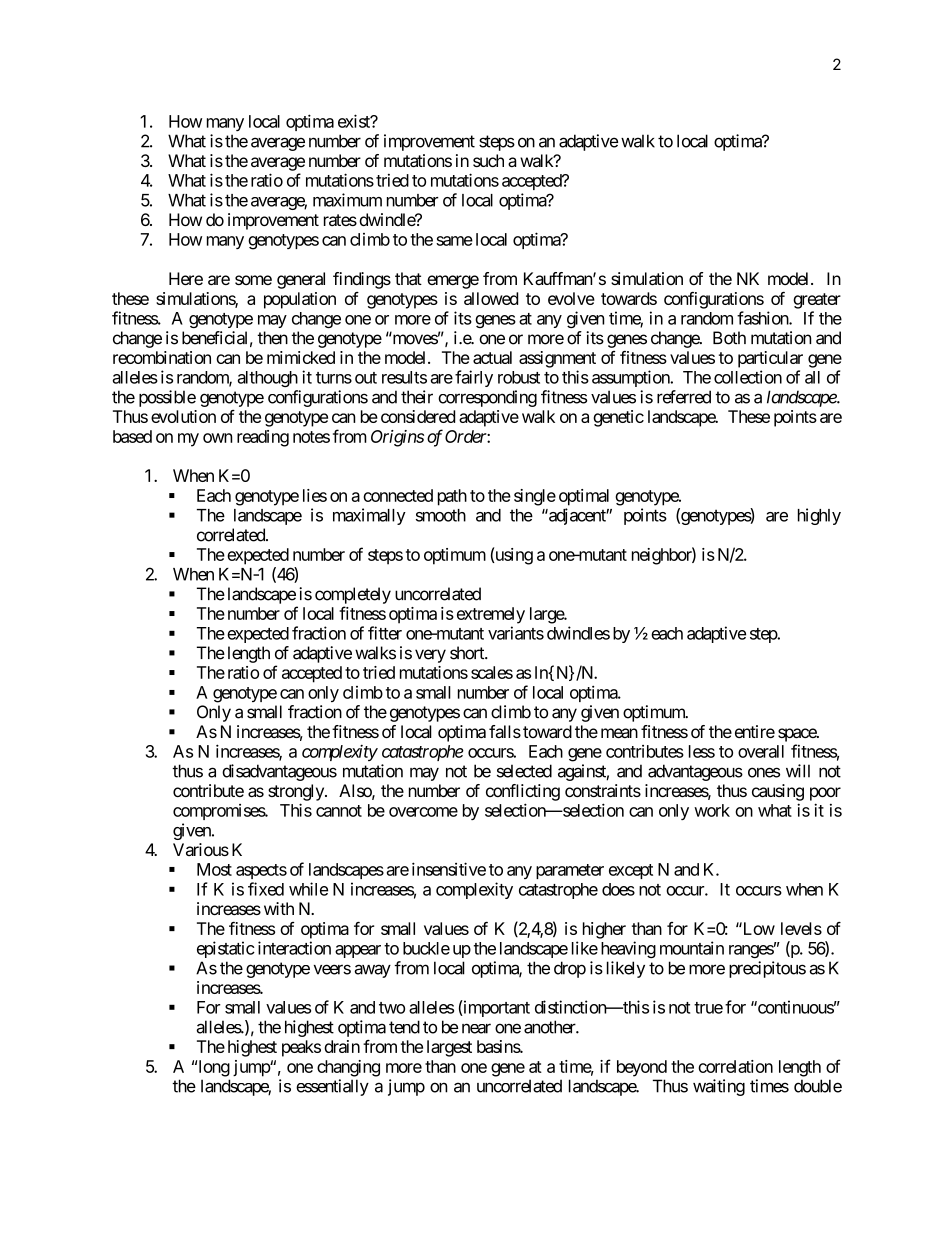 Image resolution: width=952 pixels, height=1233 pixels. What do you see at coordinates (735, 1066) in the screenshot?
I see `correlation` at bounding box center [735, 1066].
